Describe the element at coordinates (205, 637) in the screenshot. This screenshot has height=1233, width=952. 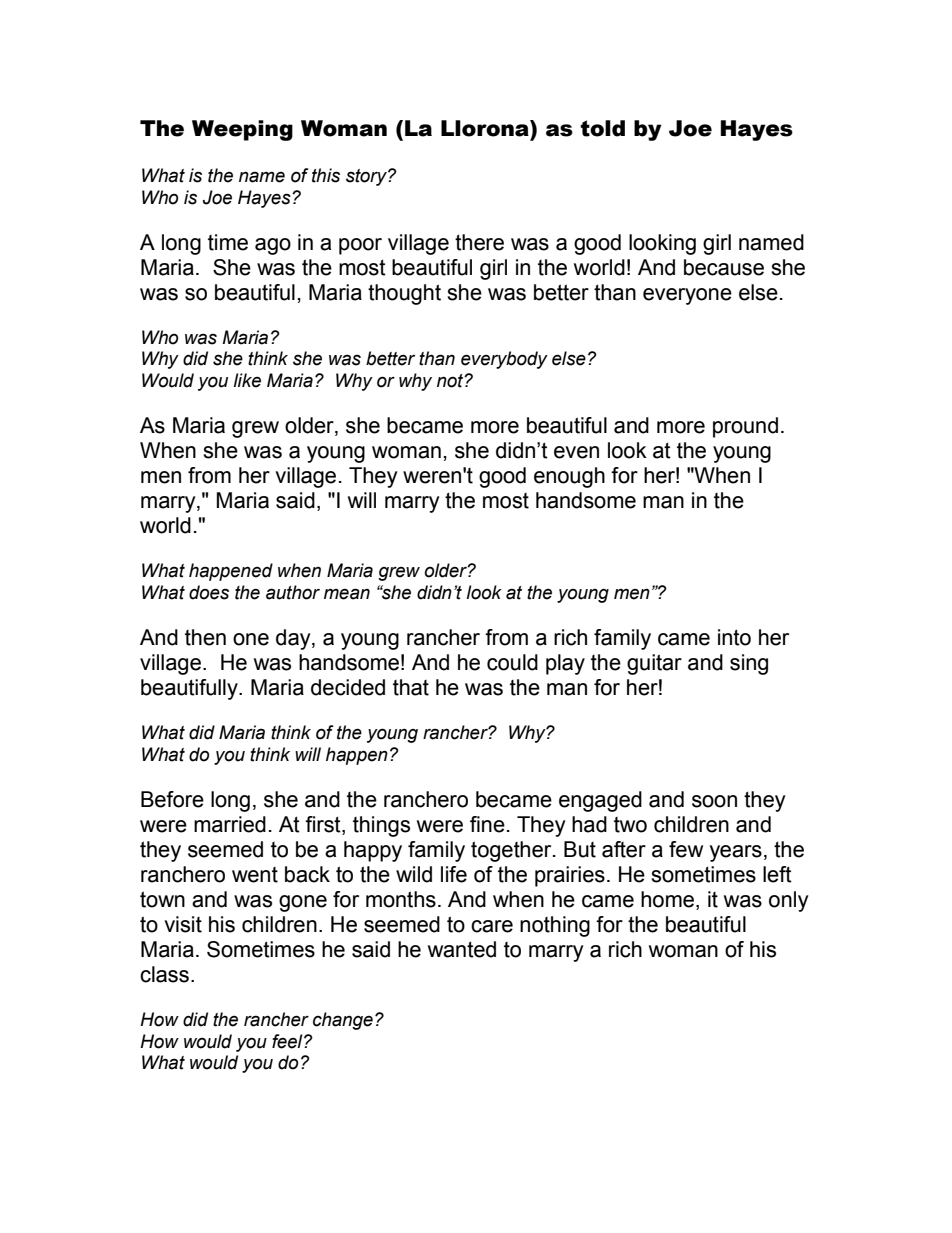
I see `then` at that location.
